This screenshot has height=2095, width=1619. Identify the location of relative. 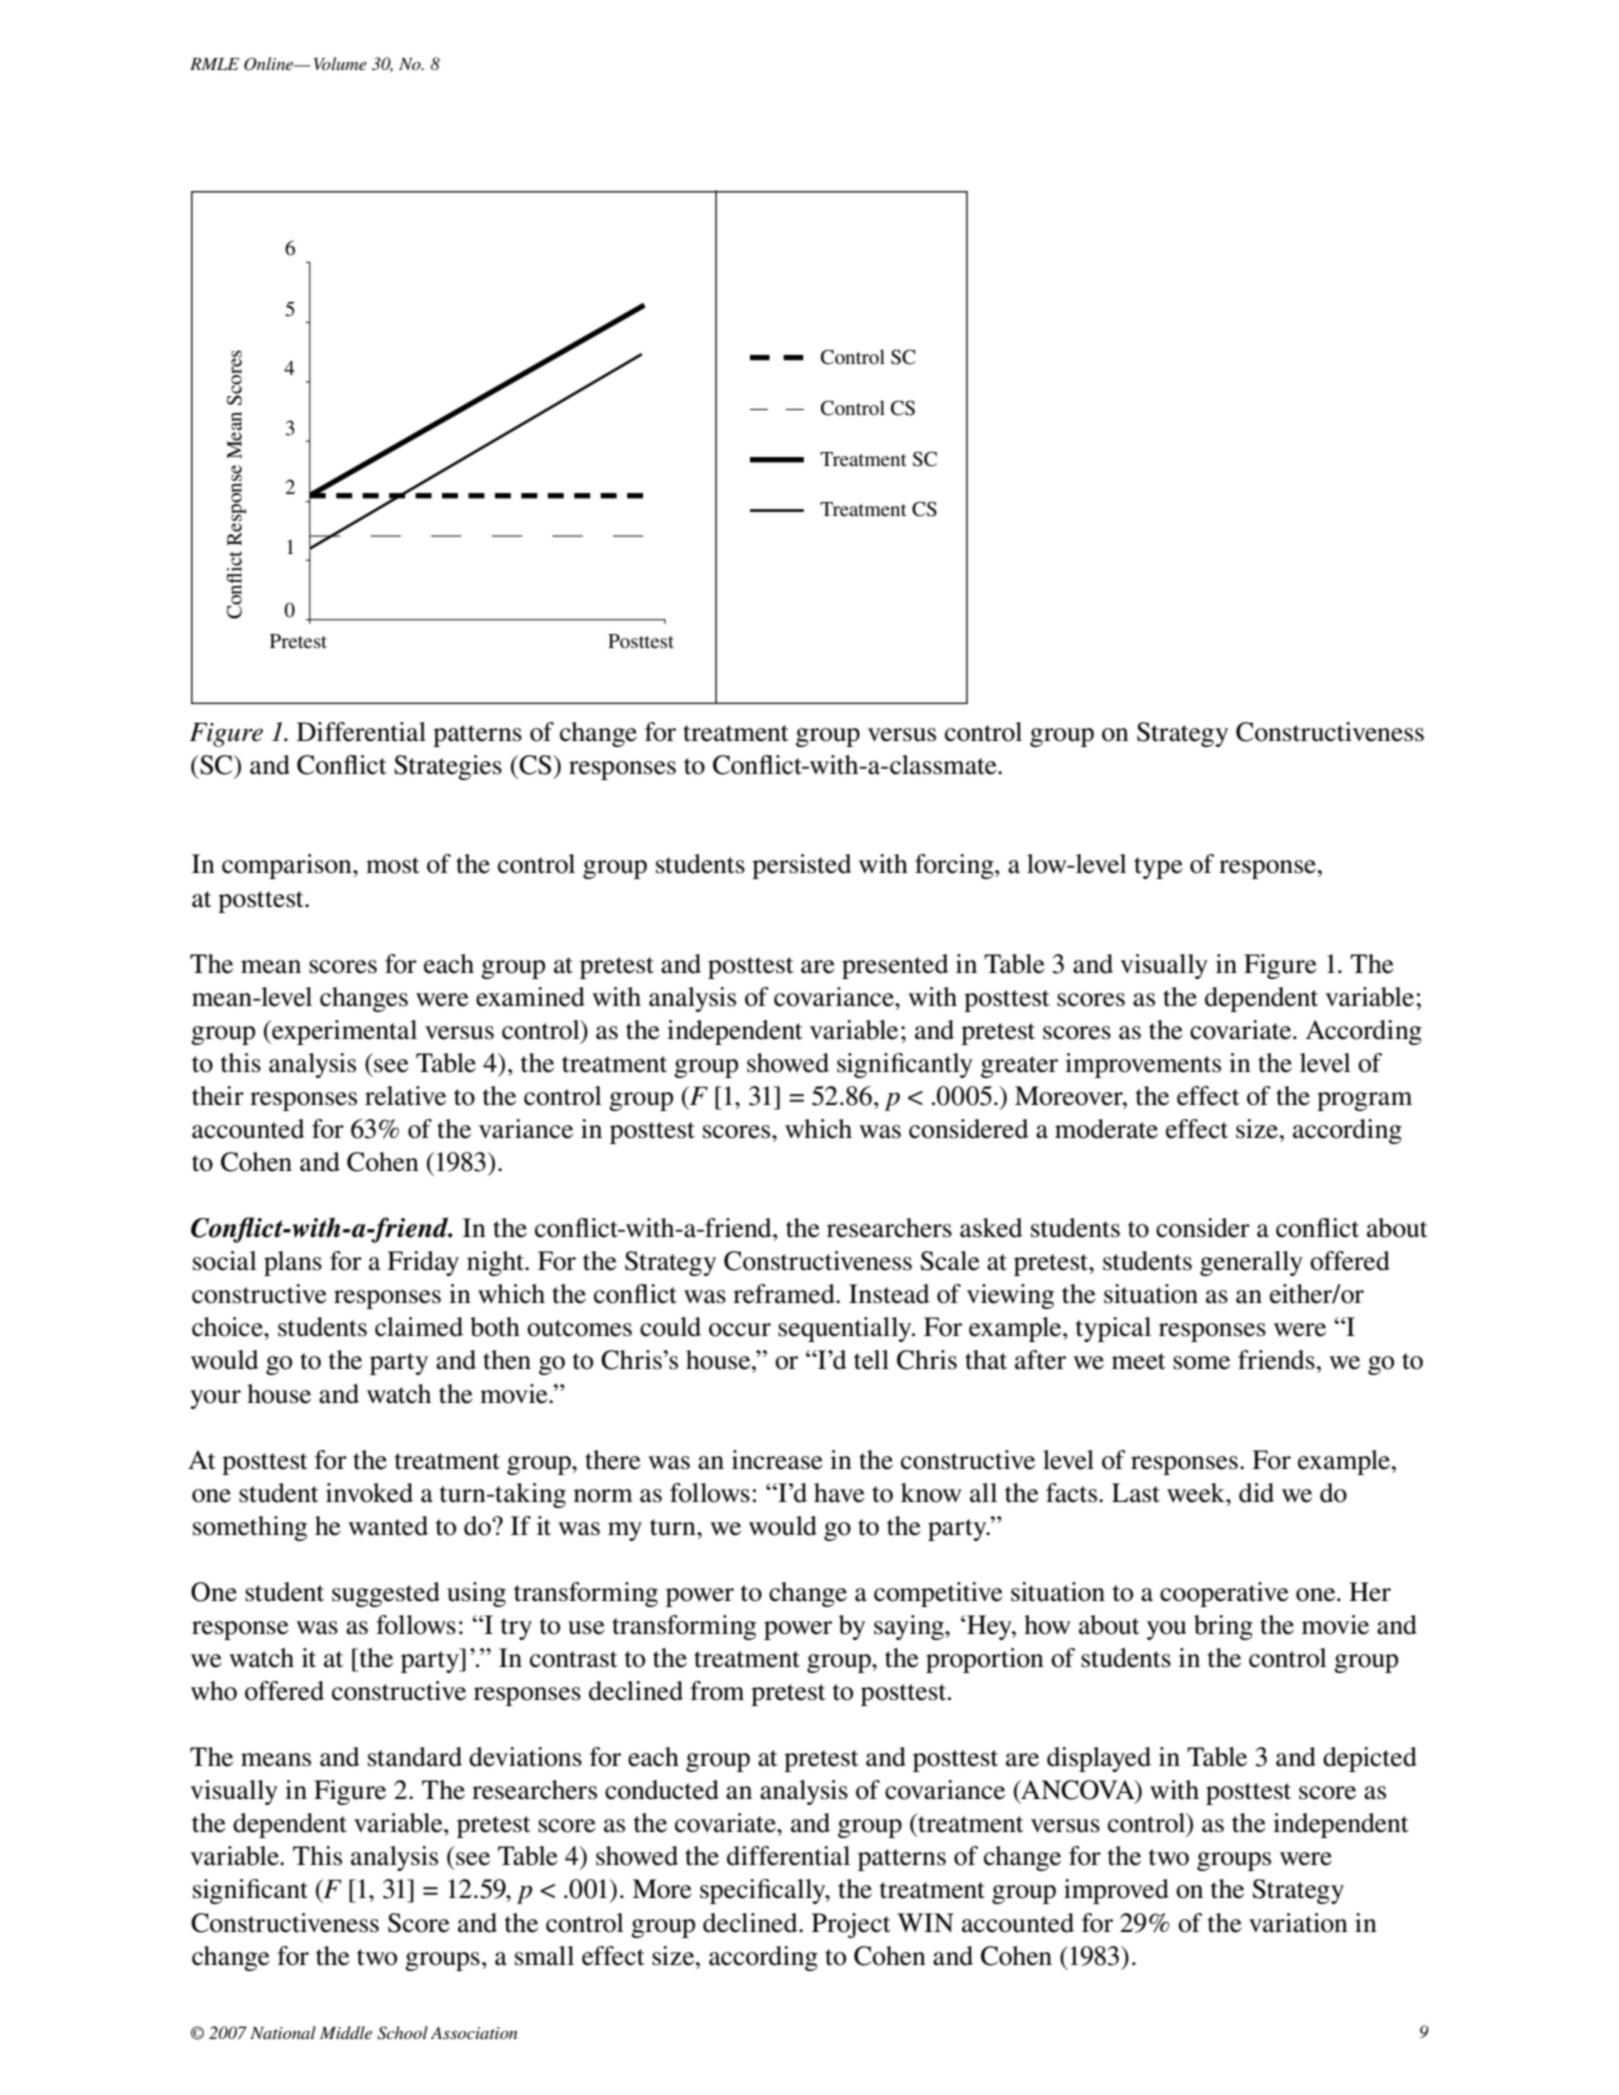
(405, 1096).
